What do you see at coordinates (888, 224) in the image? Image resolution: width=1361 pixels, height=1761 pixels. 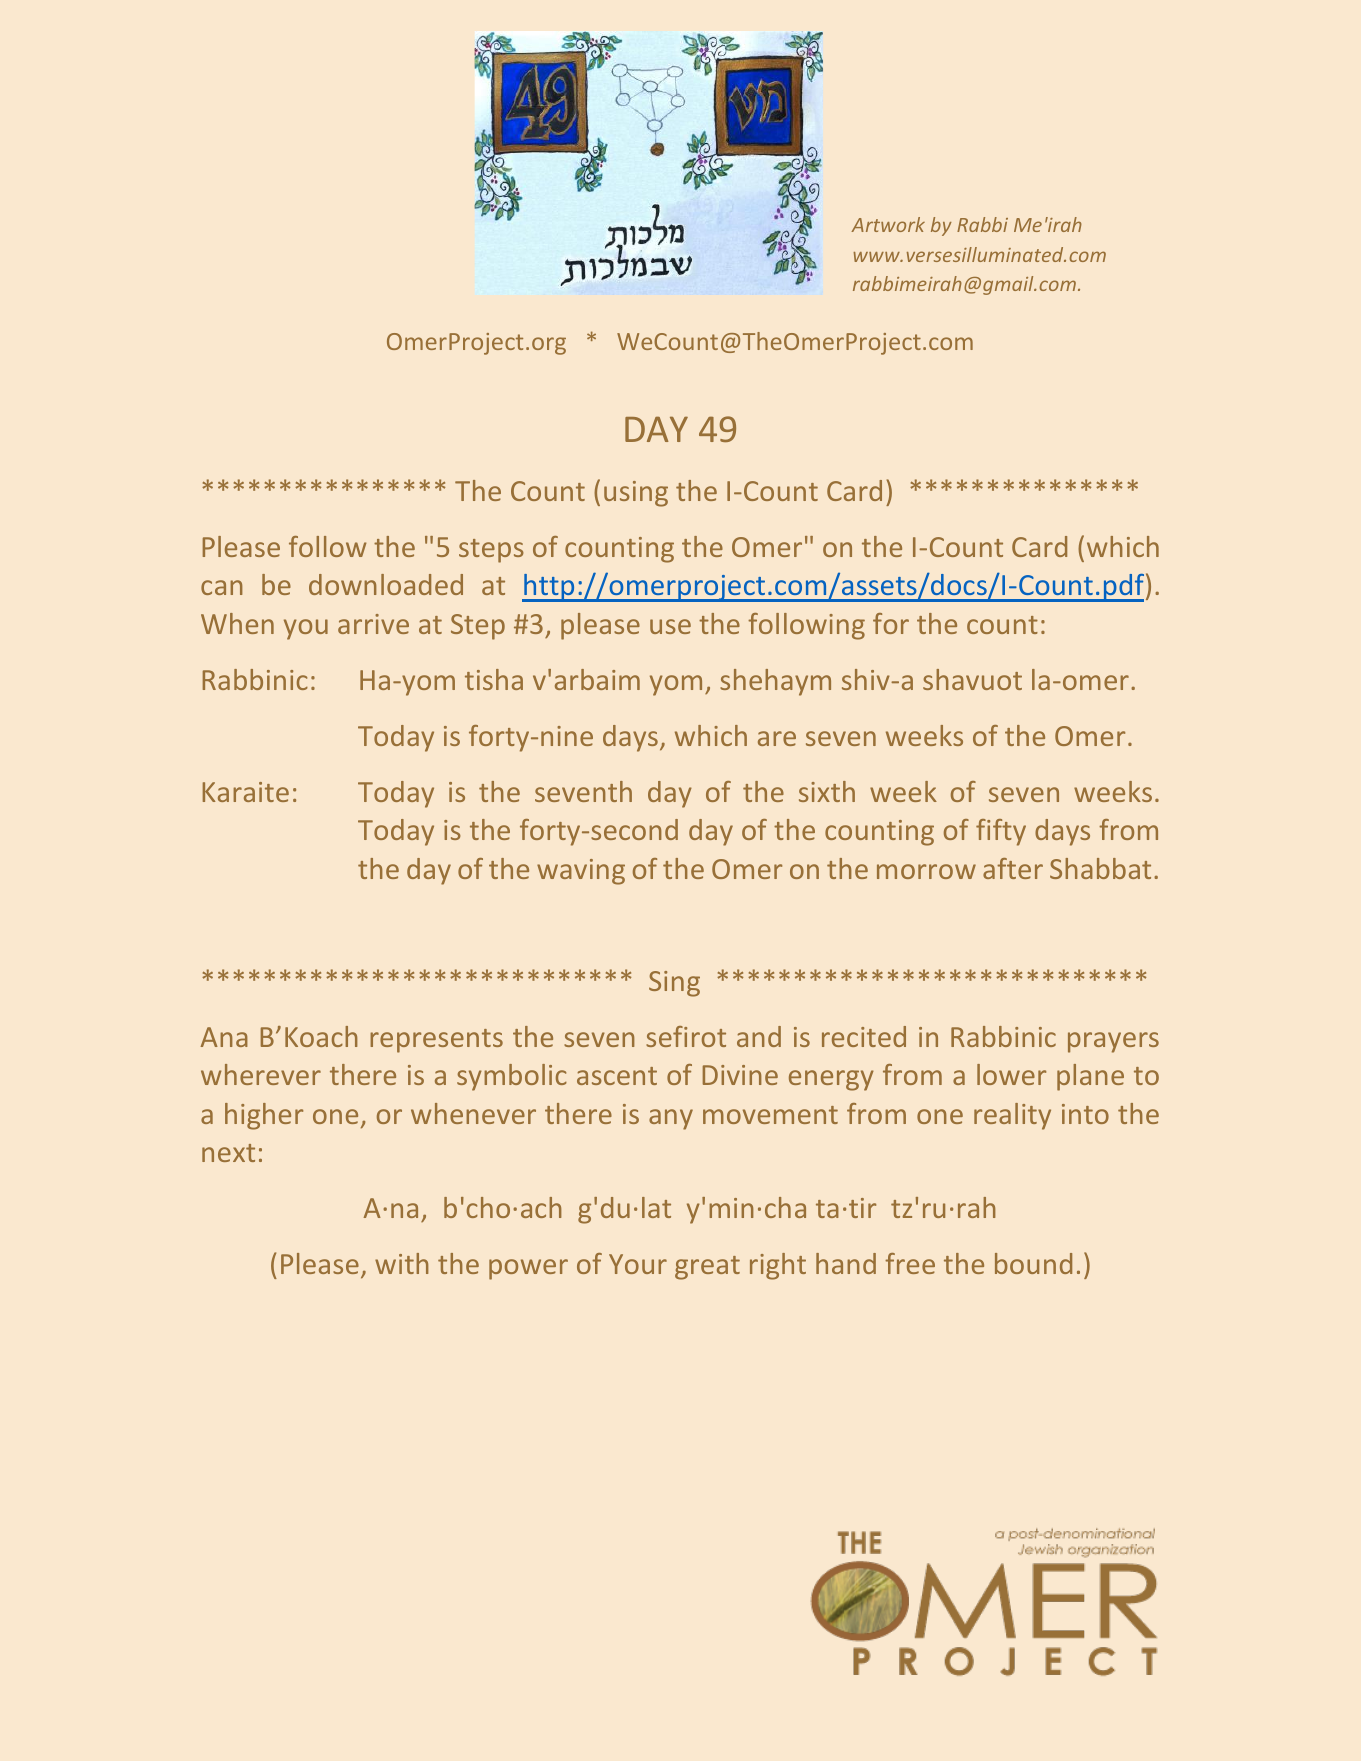 I see `Artwork` at bounding box center [888, 224].
